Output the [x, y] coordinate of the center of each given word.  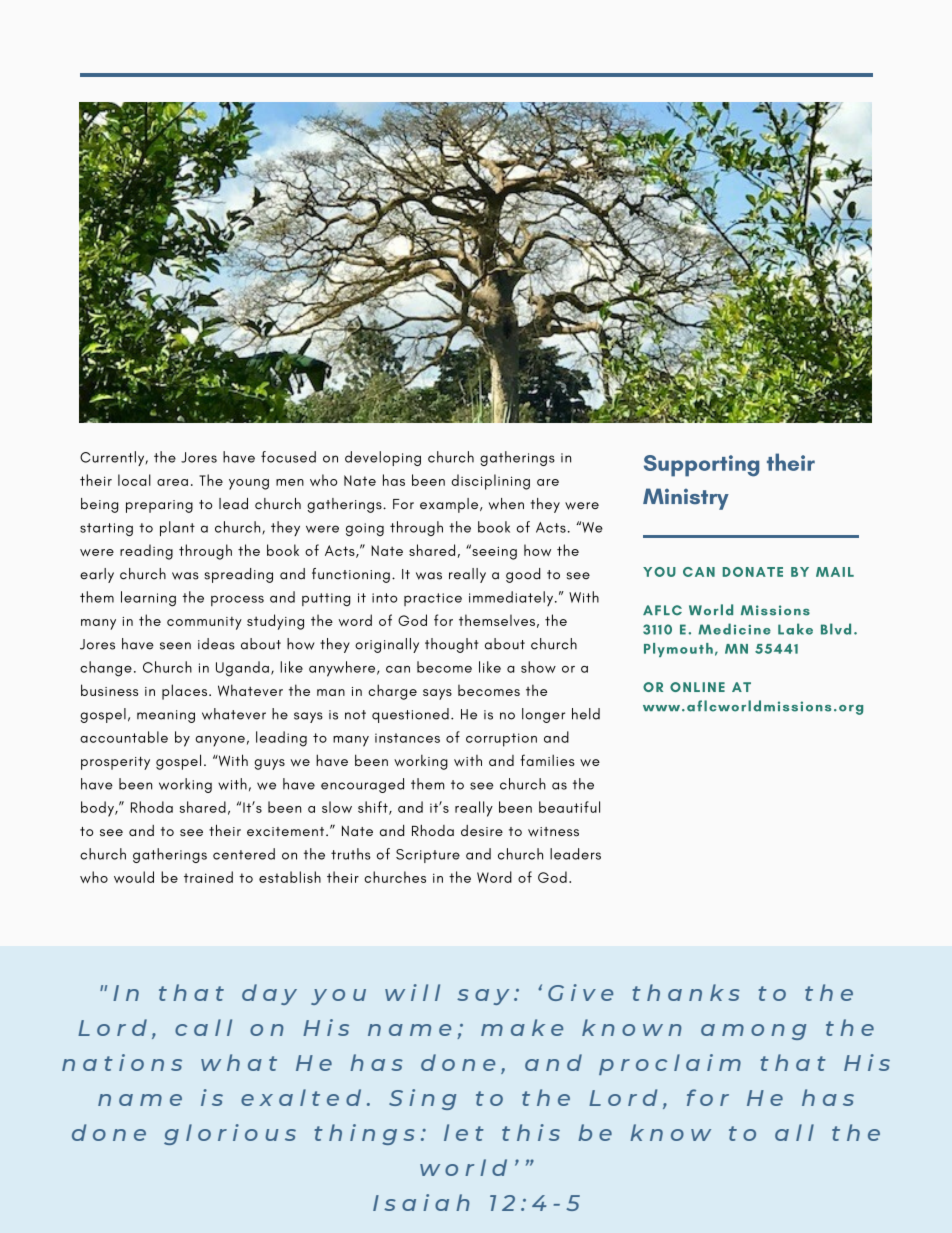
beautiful [569, 807]
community [204, 623]
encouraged [362, 785]
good [523, 575]
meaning [166, 716]
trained [208, 877]
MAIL [835, 572]
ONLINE [697, 687]
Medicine [734, 629]
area [172, 482]
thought [452, 645]
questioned [410, 715]
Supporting [701, 466]
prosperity [115, 763]
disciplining [490, 482]
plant [177, 528]
